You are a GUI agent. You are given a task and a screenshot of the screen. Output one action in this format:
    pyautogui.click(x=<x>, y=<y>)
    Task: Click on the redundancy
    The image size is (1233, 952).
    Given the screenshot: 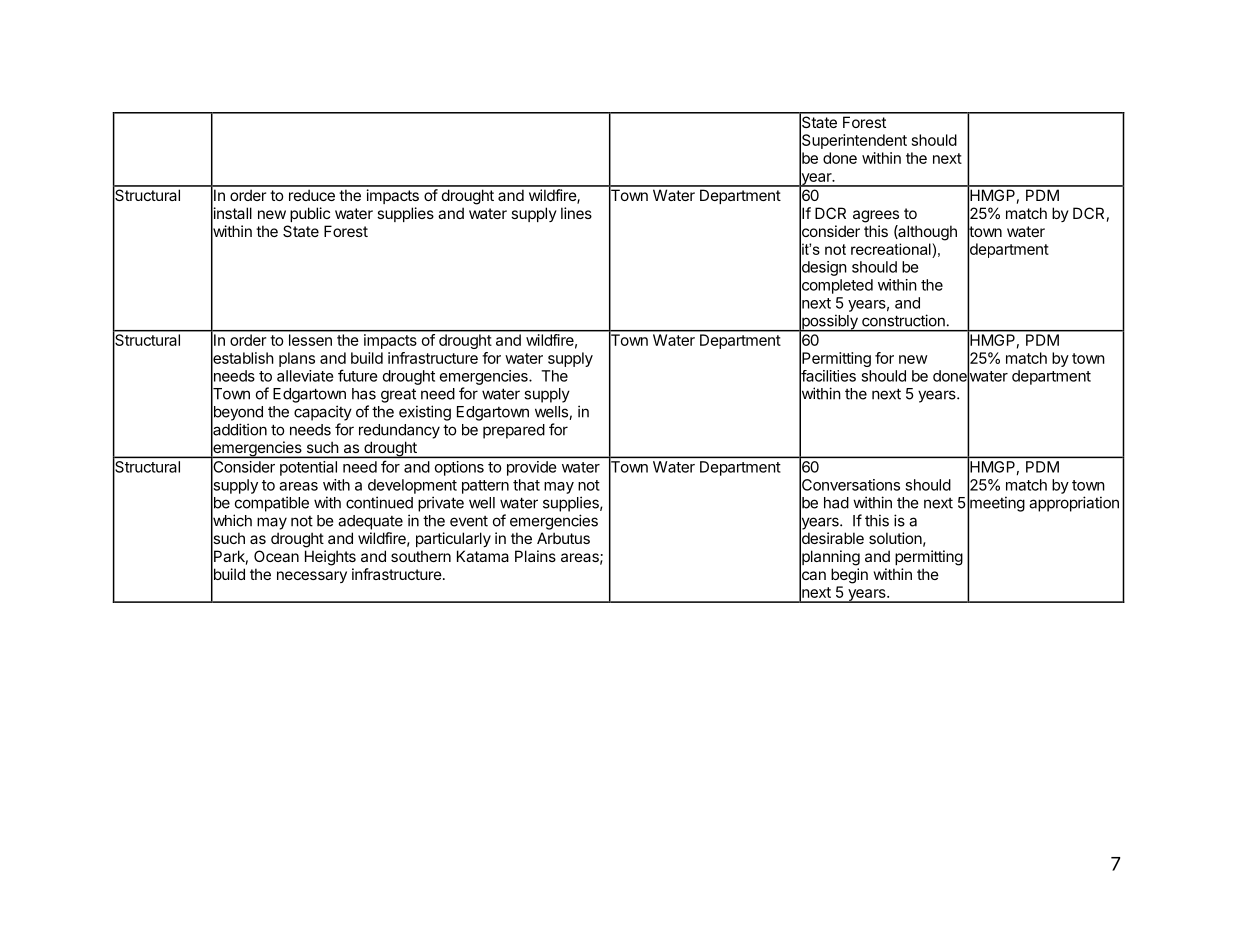 What is the action you would take?
    pyautogui.click(x=399, y=431)
